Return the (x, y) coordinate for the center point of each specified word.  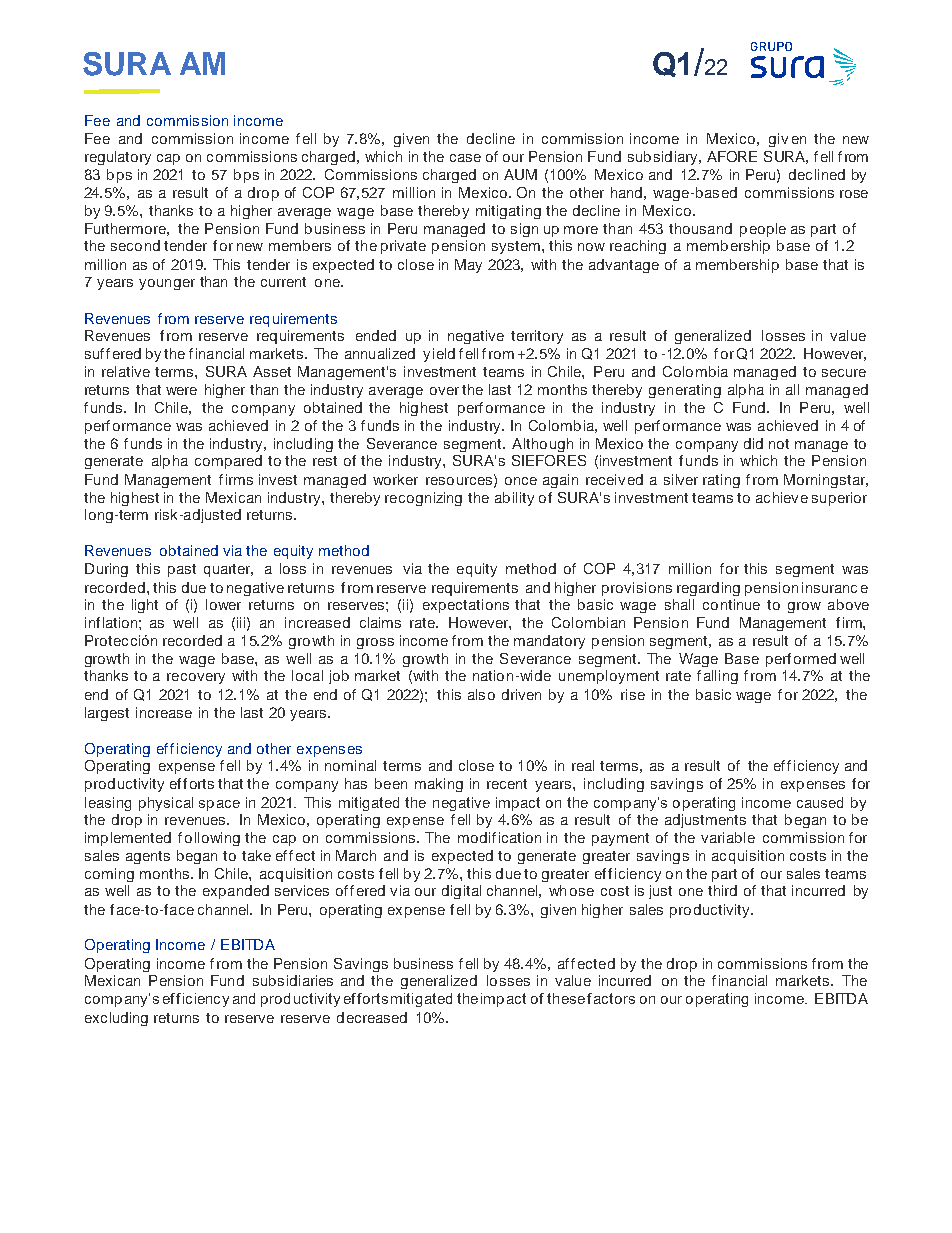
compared (228, 462)
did (753, 443)
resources (459, 481)
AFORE (732, 156)
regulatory (118, 158)
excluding (116, 1019)
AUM (520, 174)
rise (633, 694)
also (481, 694)
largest (107, 714)
